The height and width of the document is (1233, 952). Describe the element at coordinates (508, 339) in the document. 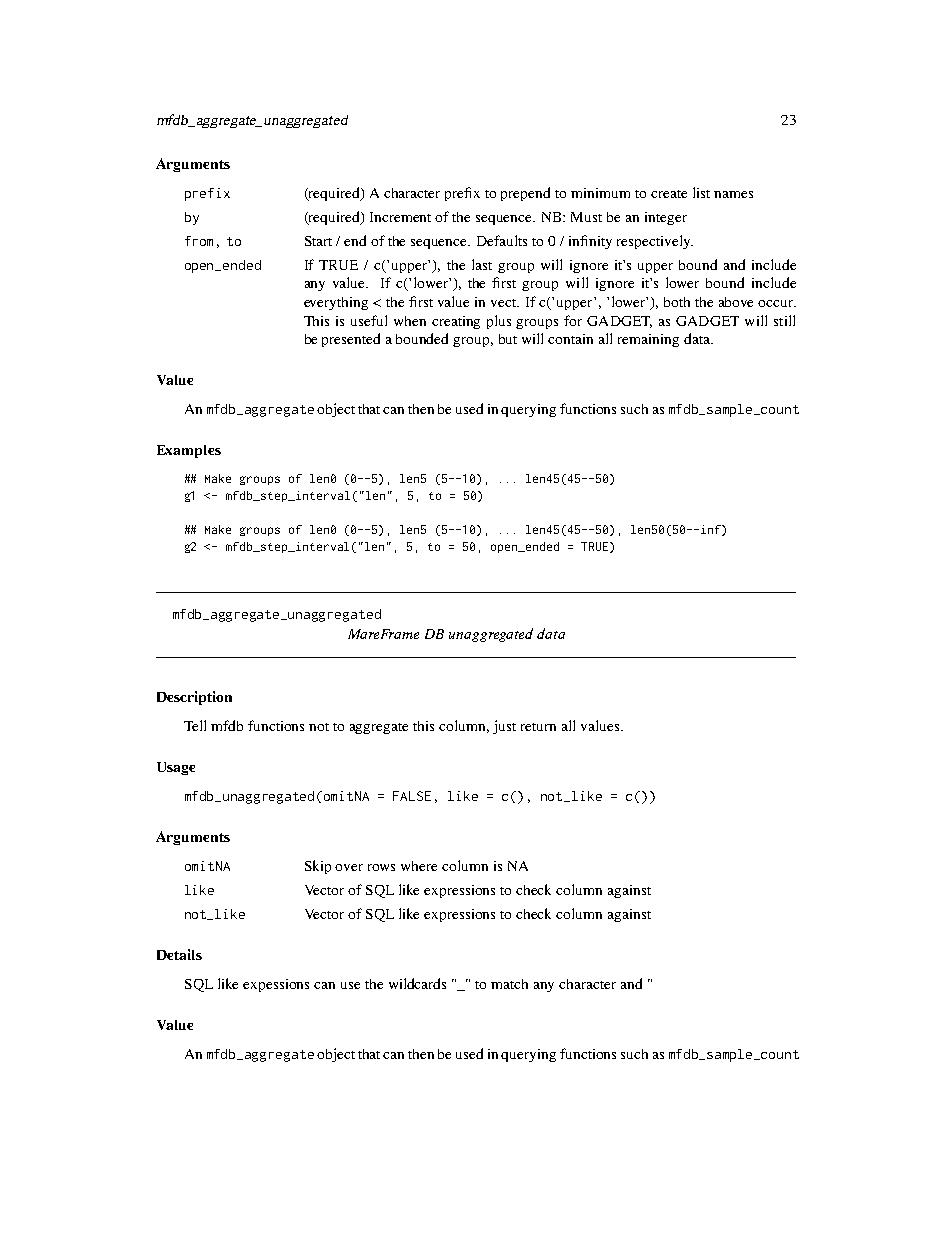

I see `but` at that location.
